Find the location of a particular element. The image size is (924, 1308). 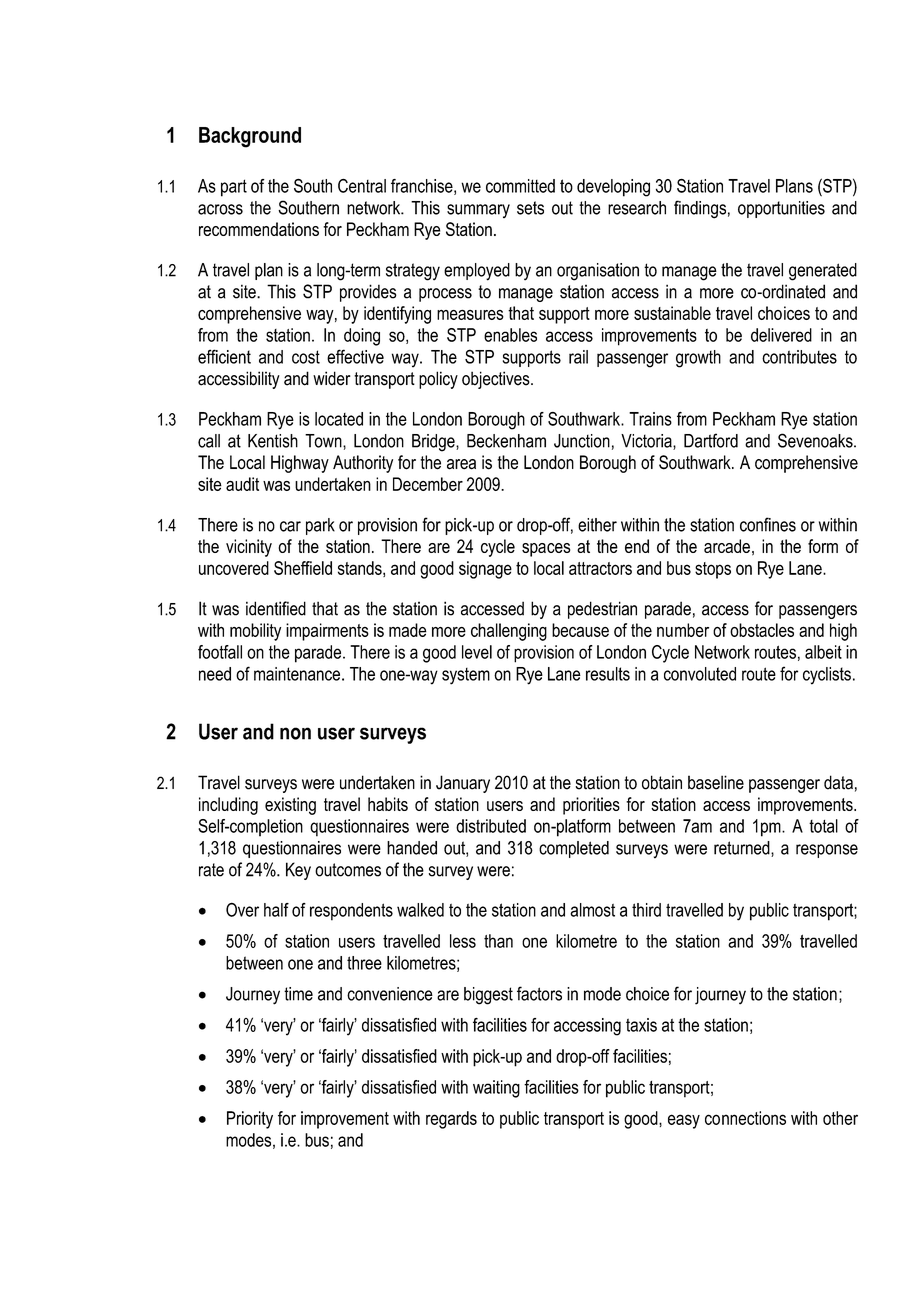

obstacles is located at coordinates (762, 630).
